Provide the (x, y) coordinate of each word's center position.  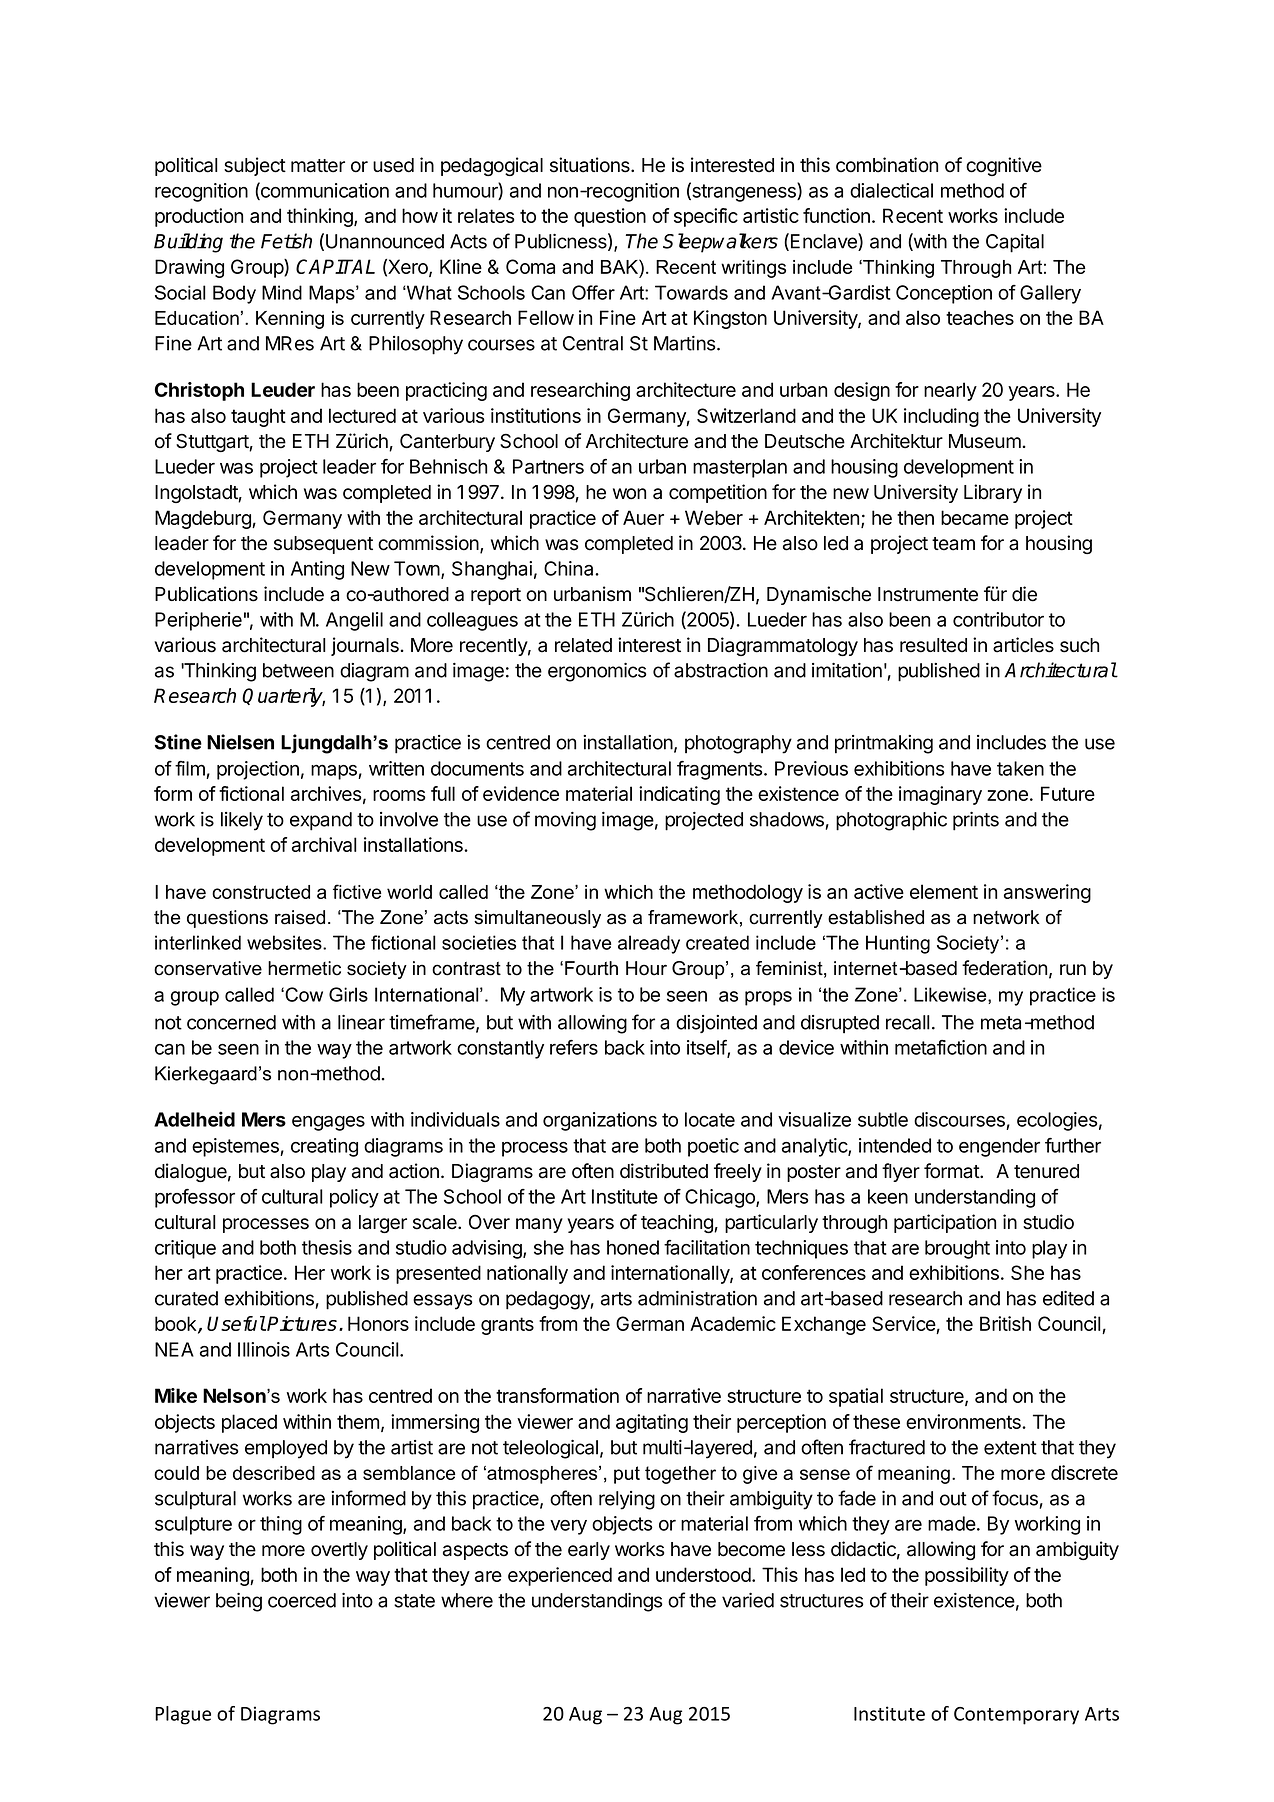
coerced (302, 1600)
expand (321, 821)
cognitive (1004, 166)
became (975, 517)
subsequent (323, 545)
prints (976, 821)
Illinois (264, 1349)
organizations (600, 1121)
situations (591, 165)
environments (964, 1421)
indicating (679, 795)
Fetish (286, 241)
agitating (652, 1423)
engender (999, 1147)
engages (328, 1123)
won (629, 494)
